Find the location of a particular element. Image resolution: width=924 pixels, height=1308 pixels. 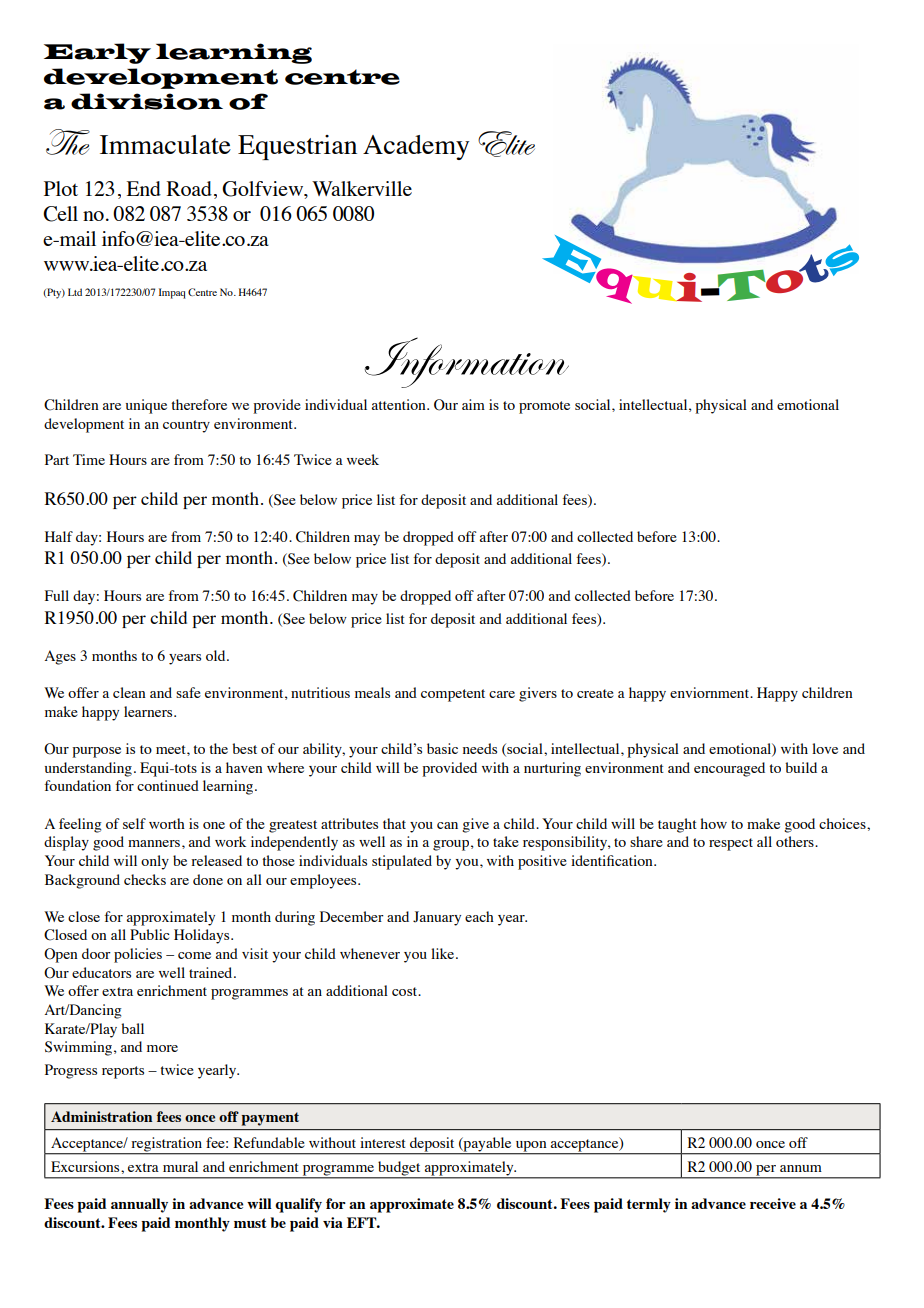

annually is located at coordinates (139, 1205).
